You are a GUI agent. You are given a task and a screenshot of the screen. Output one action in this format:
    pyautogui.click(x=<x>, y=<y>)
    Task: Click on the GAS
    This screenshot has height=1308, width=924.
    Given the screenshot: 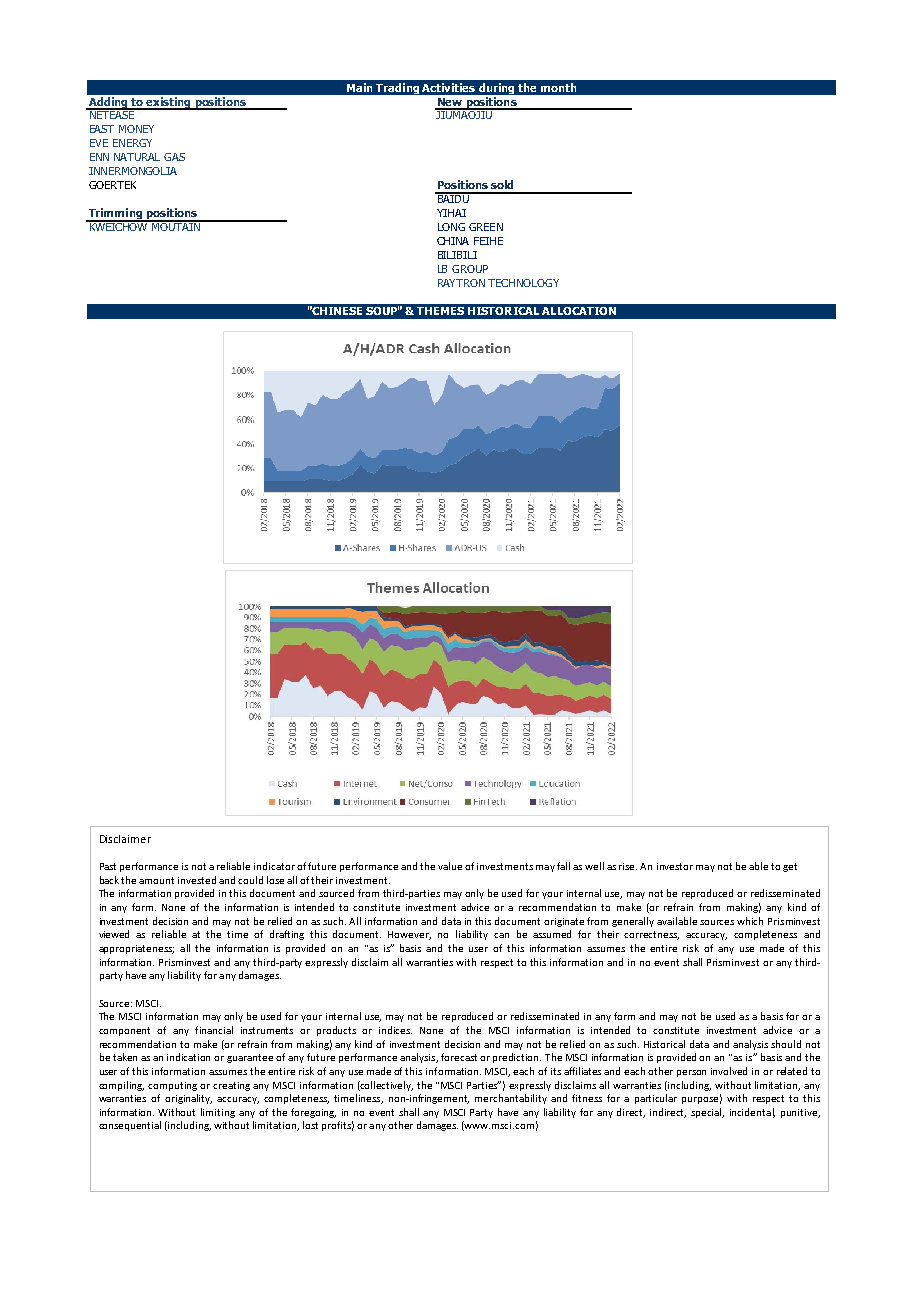 What is the action you would take?
    pyautogui.click(x=174, y=157)
